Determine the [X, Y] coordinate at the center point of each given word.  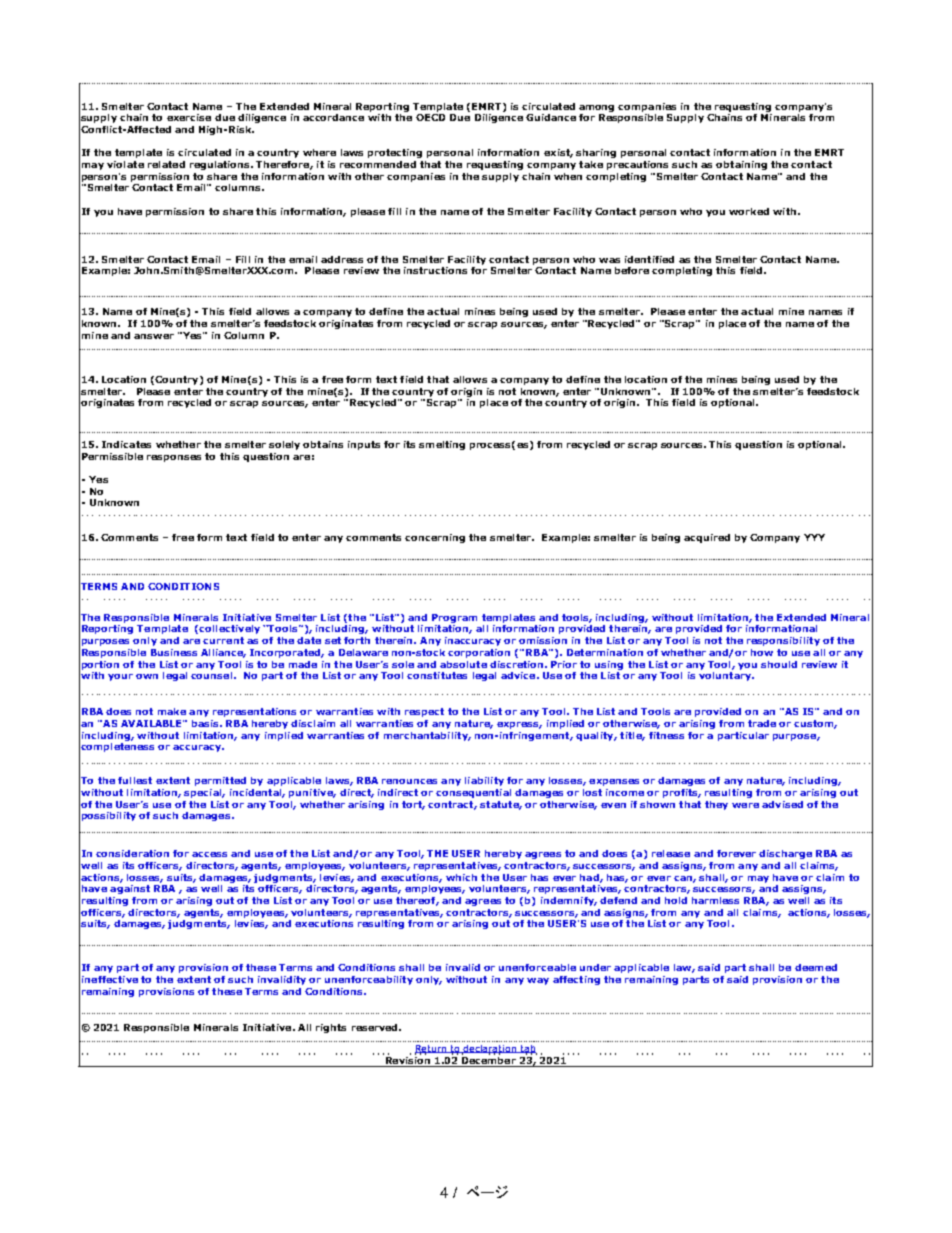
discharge [785, 854]
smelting [442, 445]
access [209, 854]
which [461, 877]
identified [649, 259]
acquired [707, 538]
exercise [189, 117]
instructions [435, 270]
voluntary [726, 675]
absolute [463, 664]
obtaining [741, 165]
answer [154, 336]
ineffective [110, 979]
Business [174, 652]
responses [174, 458]
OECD [430, 117]
